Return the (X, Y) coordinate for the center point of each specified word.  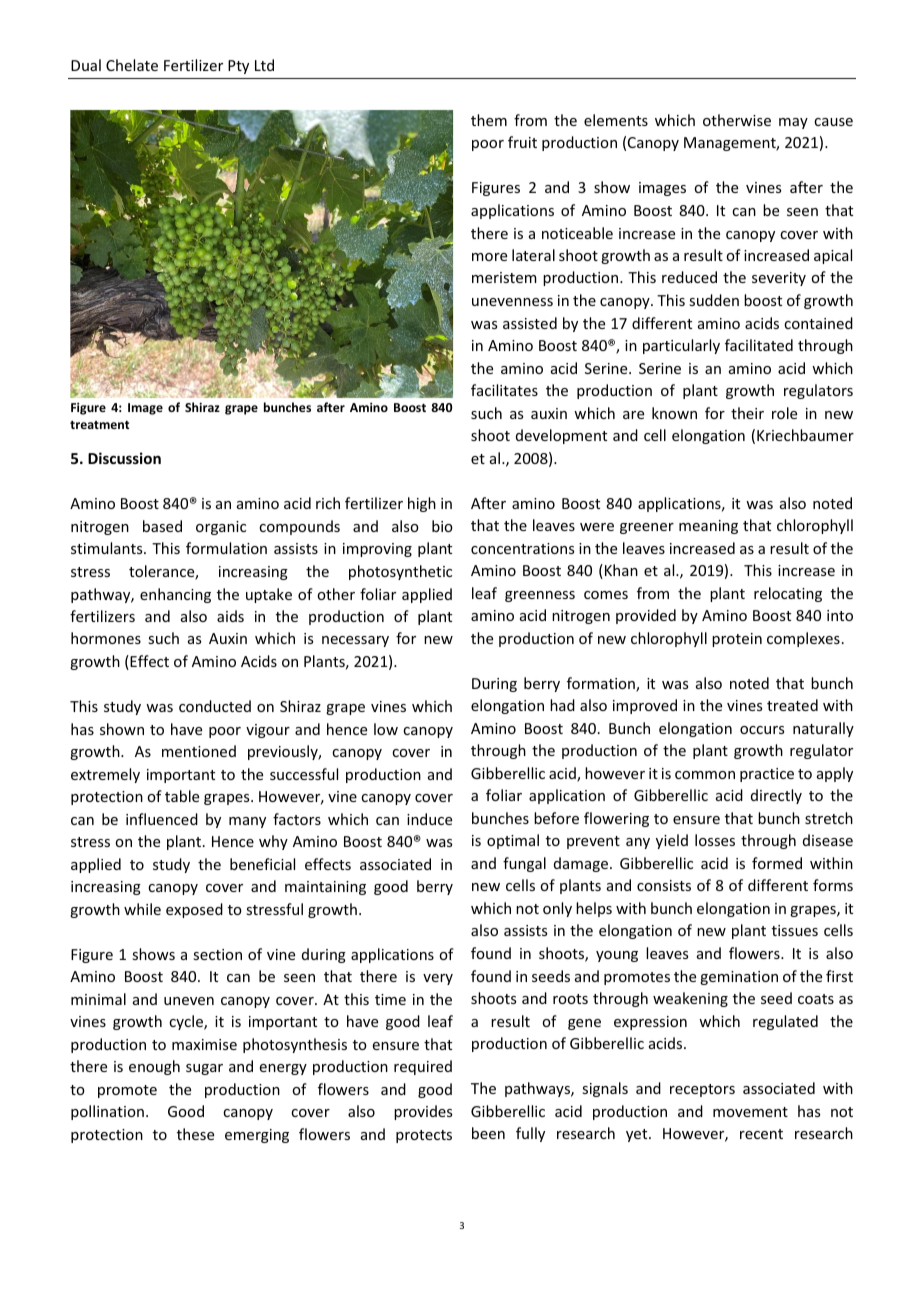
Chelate (132, 65)
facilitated (759, 345)
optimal (513, 841)
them (489, 120)
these (195, 1134)
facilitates (504, 390)
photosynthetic (400, 572)
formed (777, 863)
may (793, 123)
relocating (788, 594)
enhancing (175, 595)
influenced (162, 819)
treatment (99, 425)
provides (423, 1112)
